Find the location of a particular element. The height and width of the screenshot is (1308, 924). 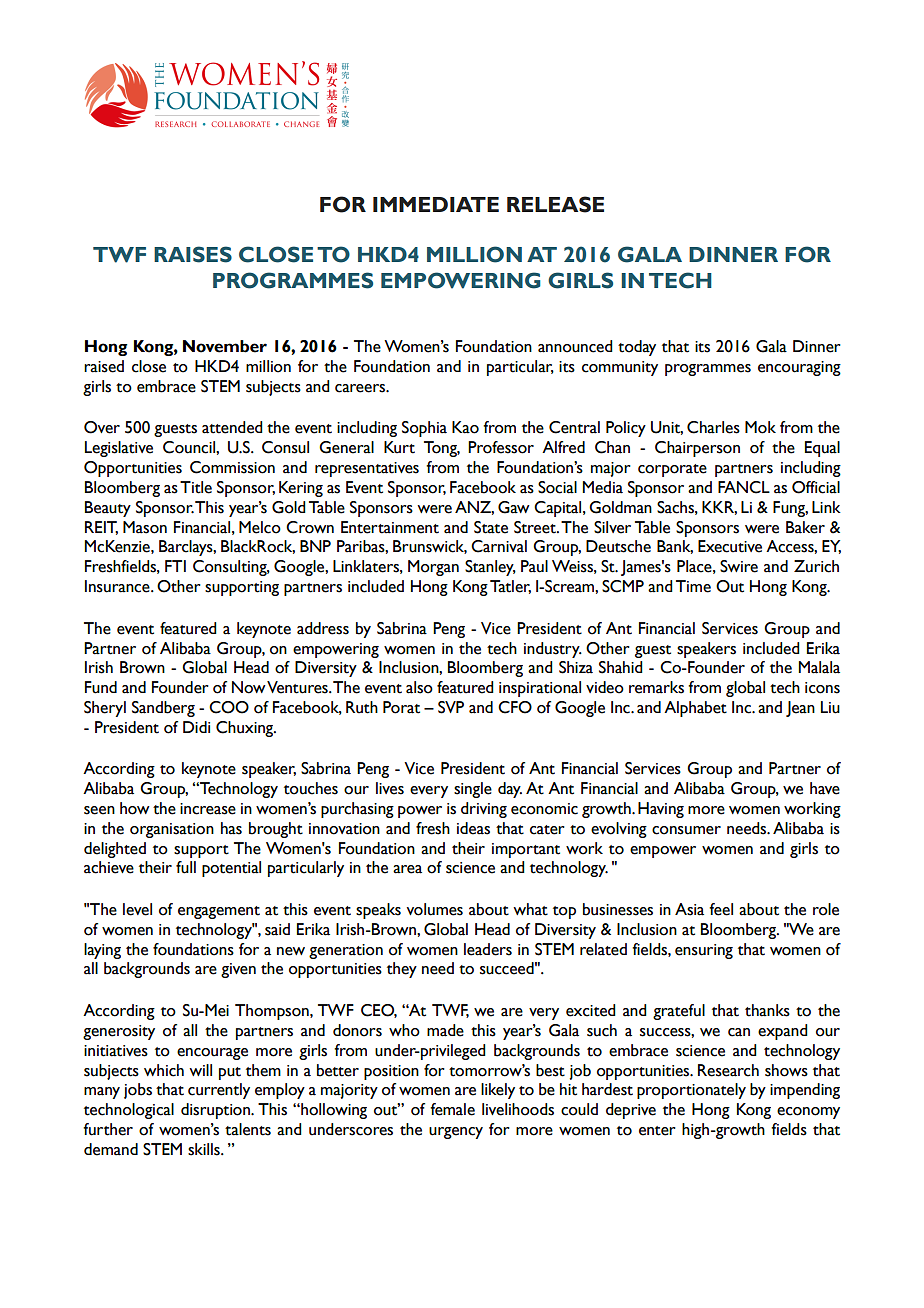

disruption is located at coordinates (216, 1111).
